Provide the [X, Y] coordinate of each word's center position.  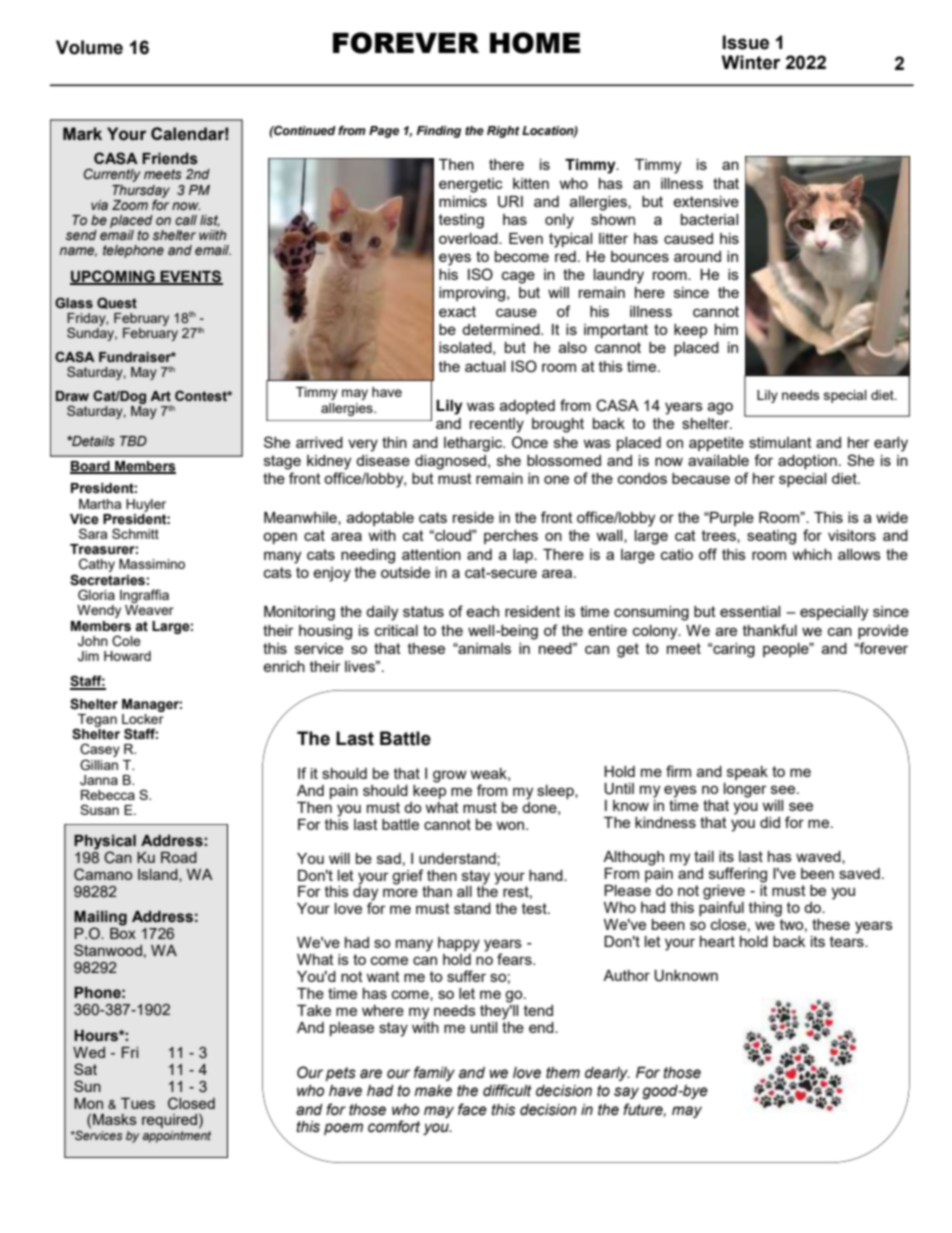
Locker [143, 717]
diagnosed [450, 462]
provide [883, 632]
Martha [100, 504]
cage [518, 277]
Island [159, 874]
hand [547, 875]
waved [819, 857]
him [726, 329]
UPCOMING [113, 277]
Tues [138, 1103]
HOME [535, 43]
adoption [807, 462]
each [482, 611]
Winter [751, 62]
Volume [89, 47]
